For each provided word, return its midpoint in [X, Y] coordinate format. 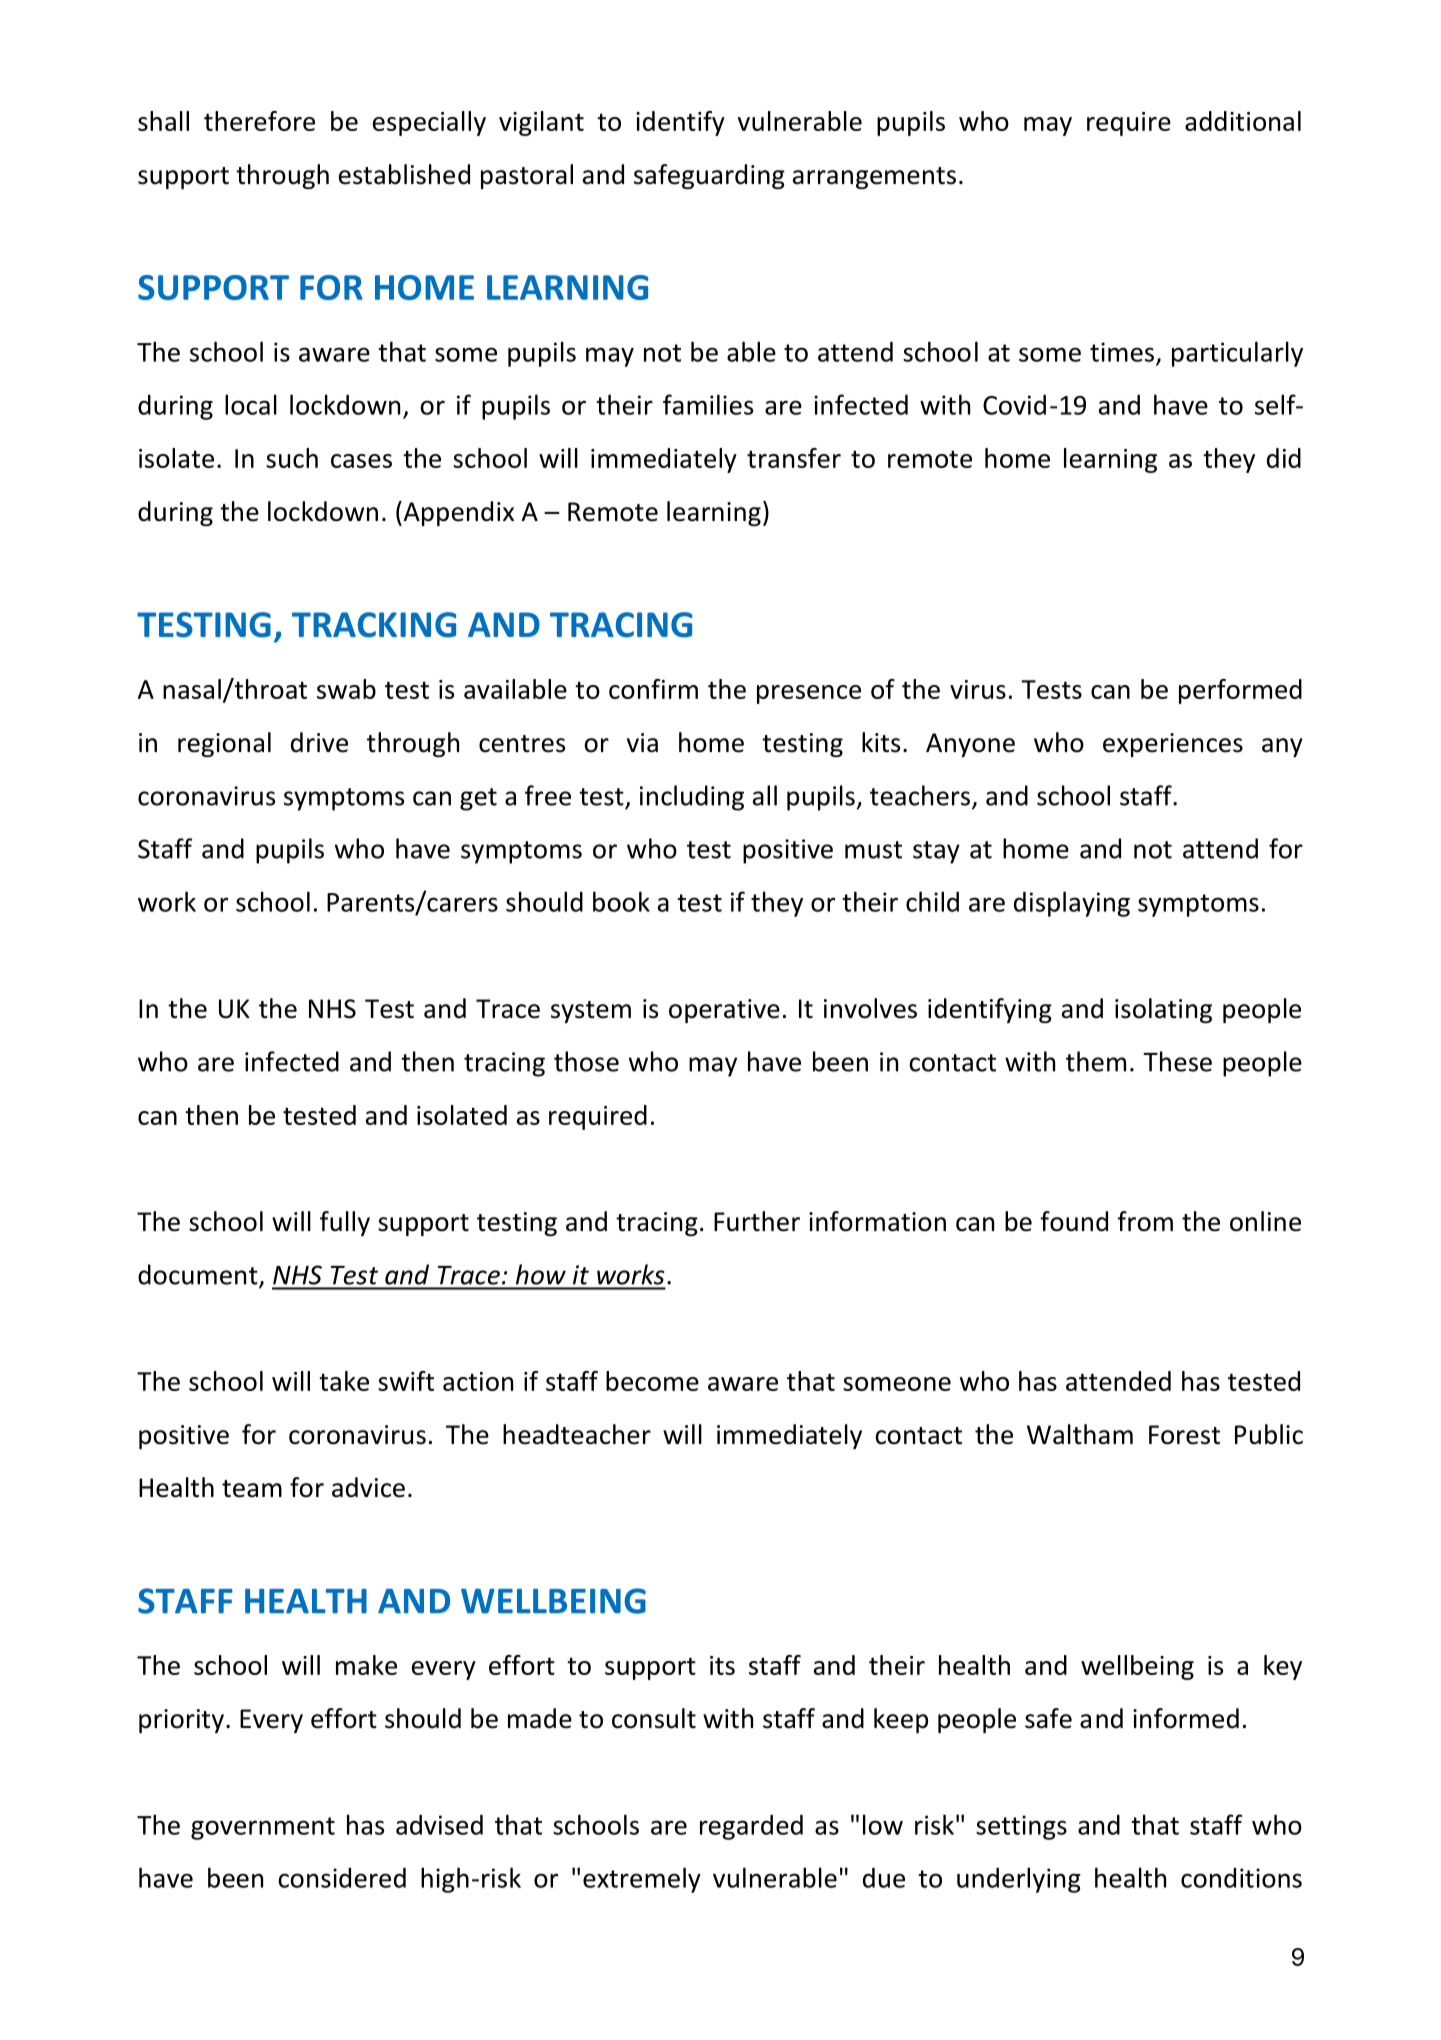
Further [757, 1221]
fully [345, 1223]
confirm [653, 689]
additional [1243, 121]
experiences [1173, 745]
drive [319, 742]
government [263, 1828]
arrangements [874, 178]
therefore [259, 121]
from [1145, 1221]
